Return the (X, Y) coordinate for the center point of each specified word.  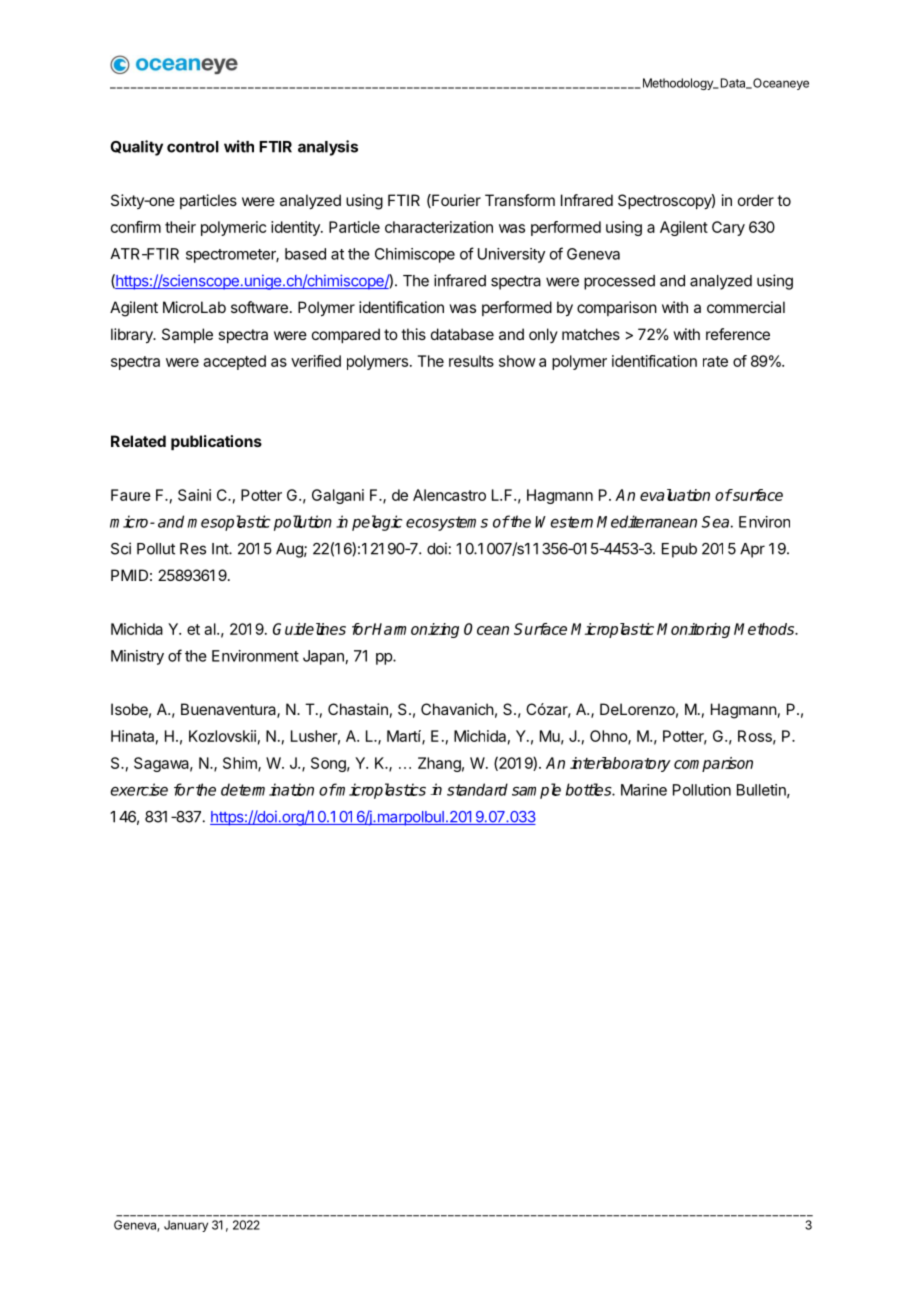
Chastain (358, 709)
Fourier (455, 201)
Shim (241, 764)
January (186, 1226)
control (193, 147)
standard (477, 789)
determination (267, 789)
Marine (644, 790)
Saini (194, 495)
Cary (728, 228)
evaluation (675, 495)
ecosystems (447, 523)
